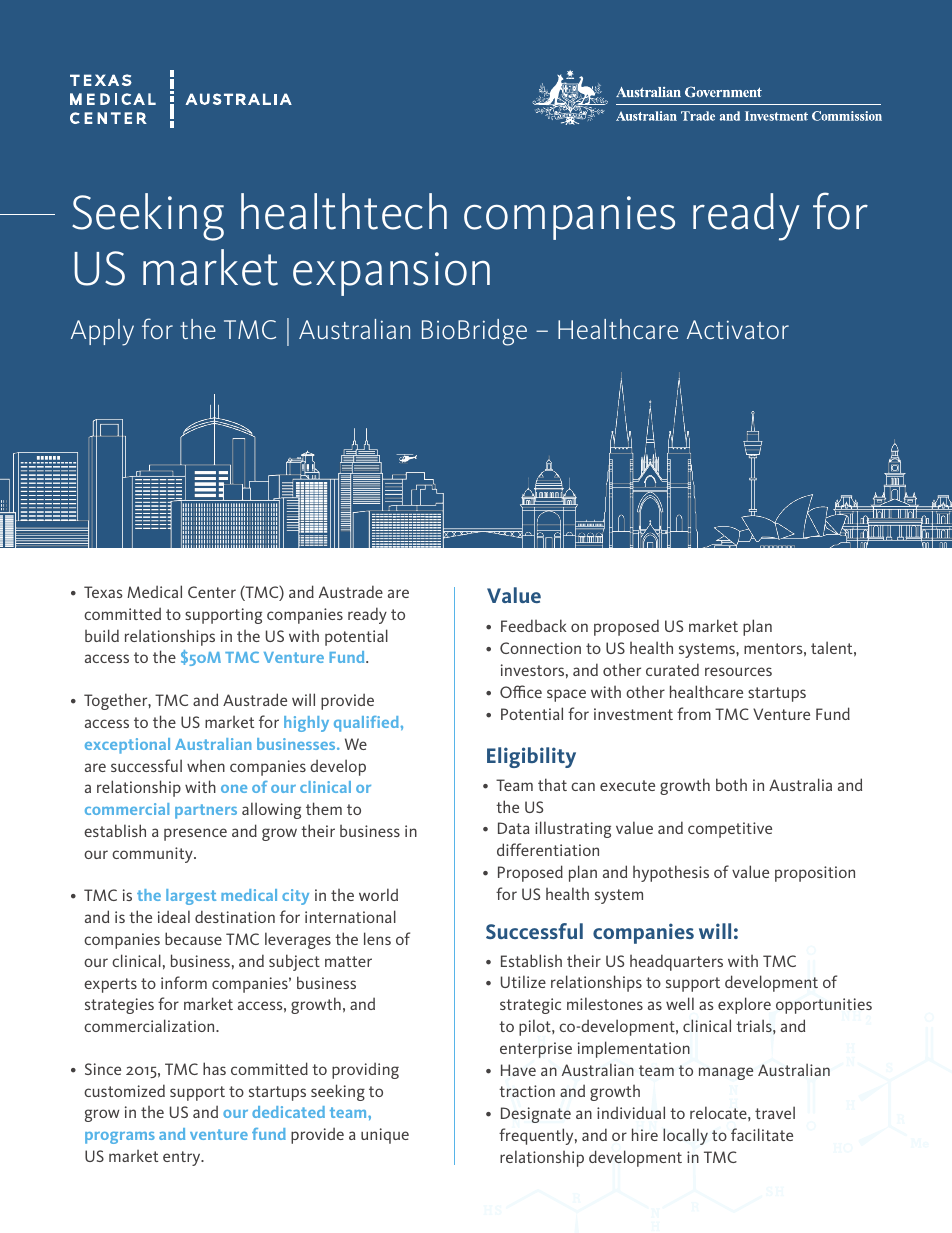 The width and height of the image is (952, 1233). What do you see at coordinates (536, 1115) in the image?
I see `Designate` at bounding box center [536, 1115].
